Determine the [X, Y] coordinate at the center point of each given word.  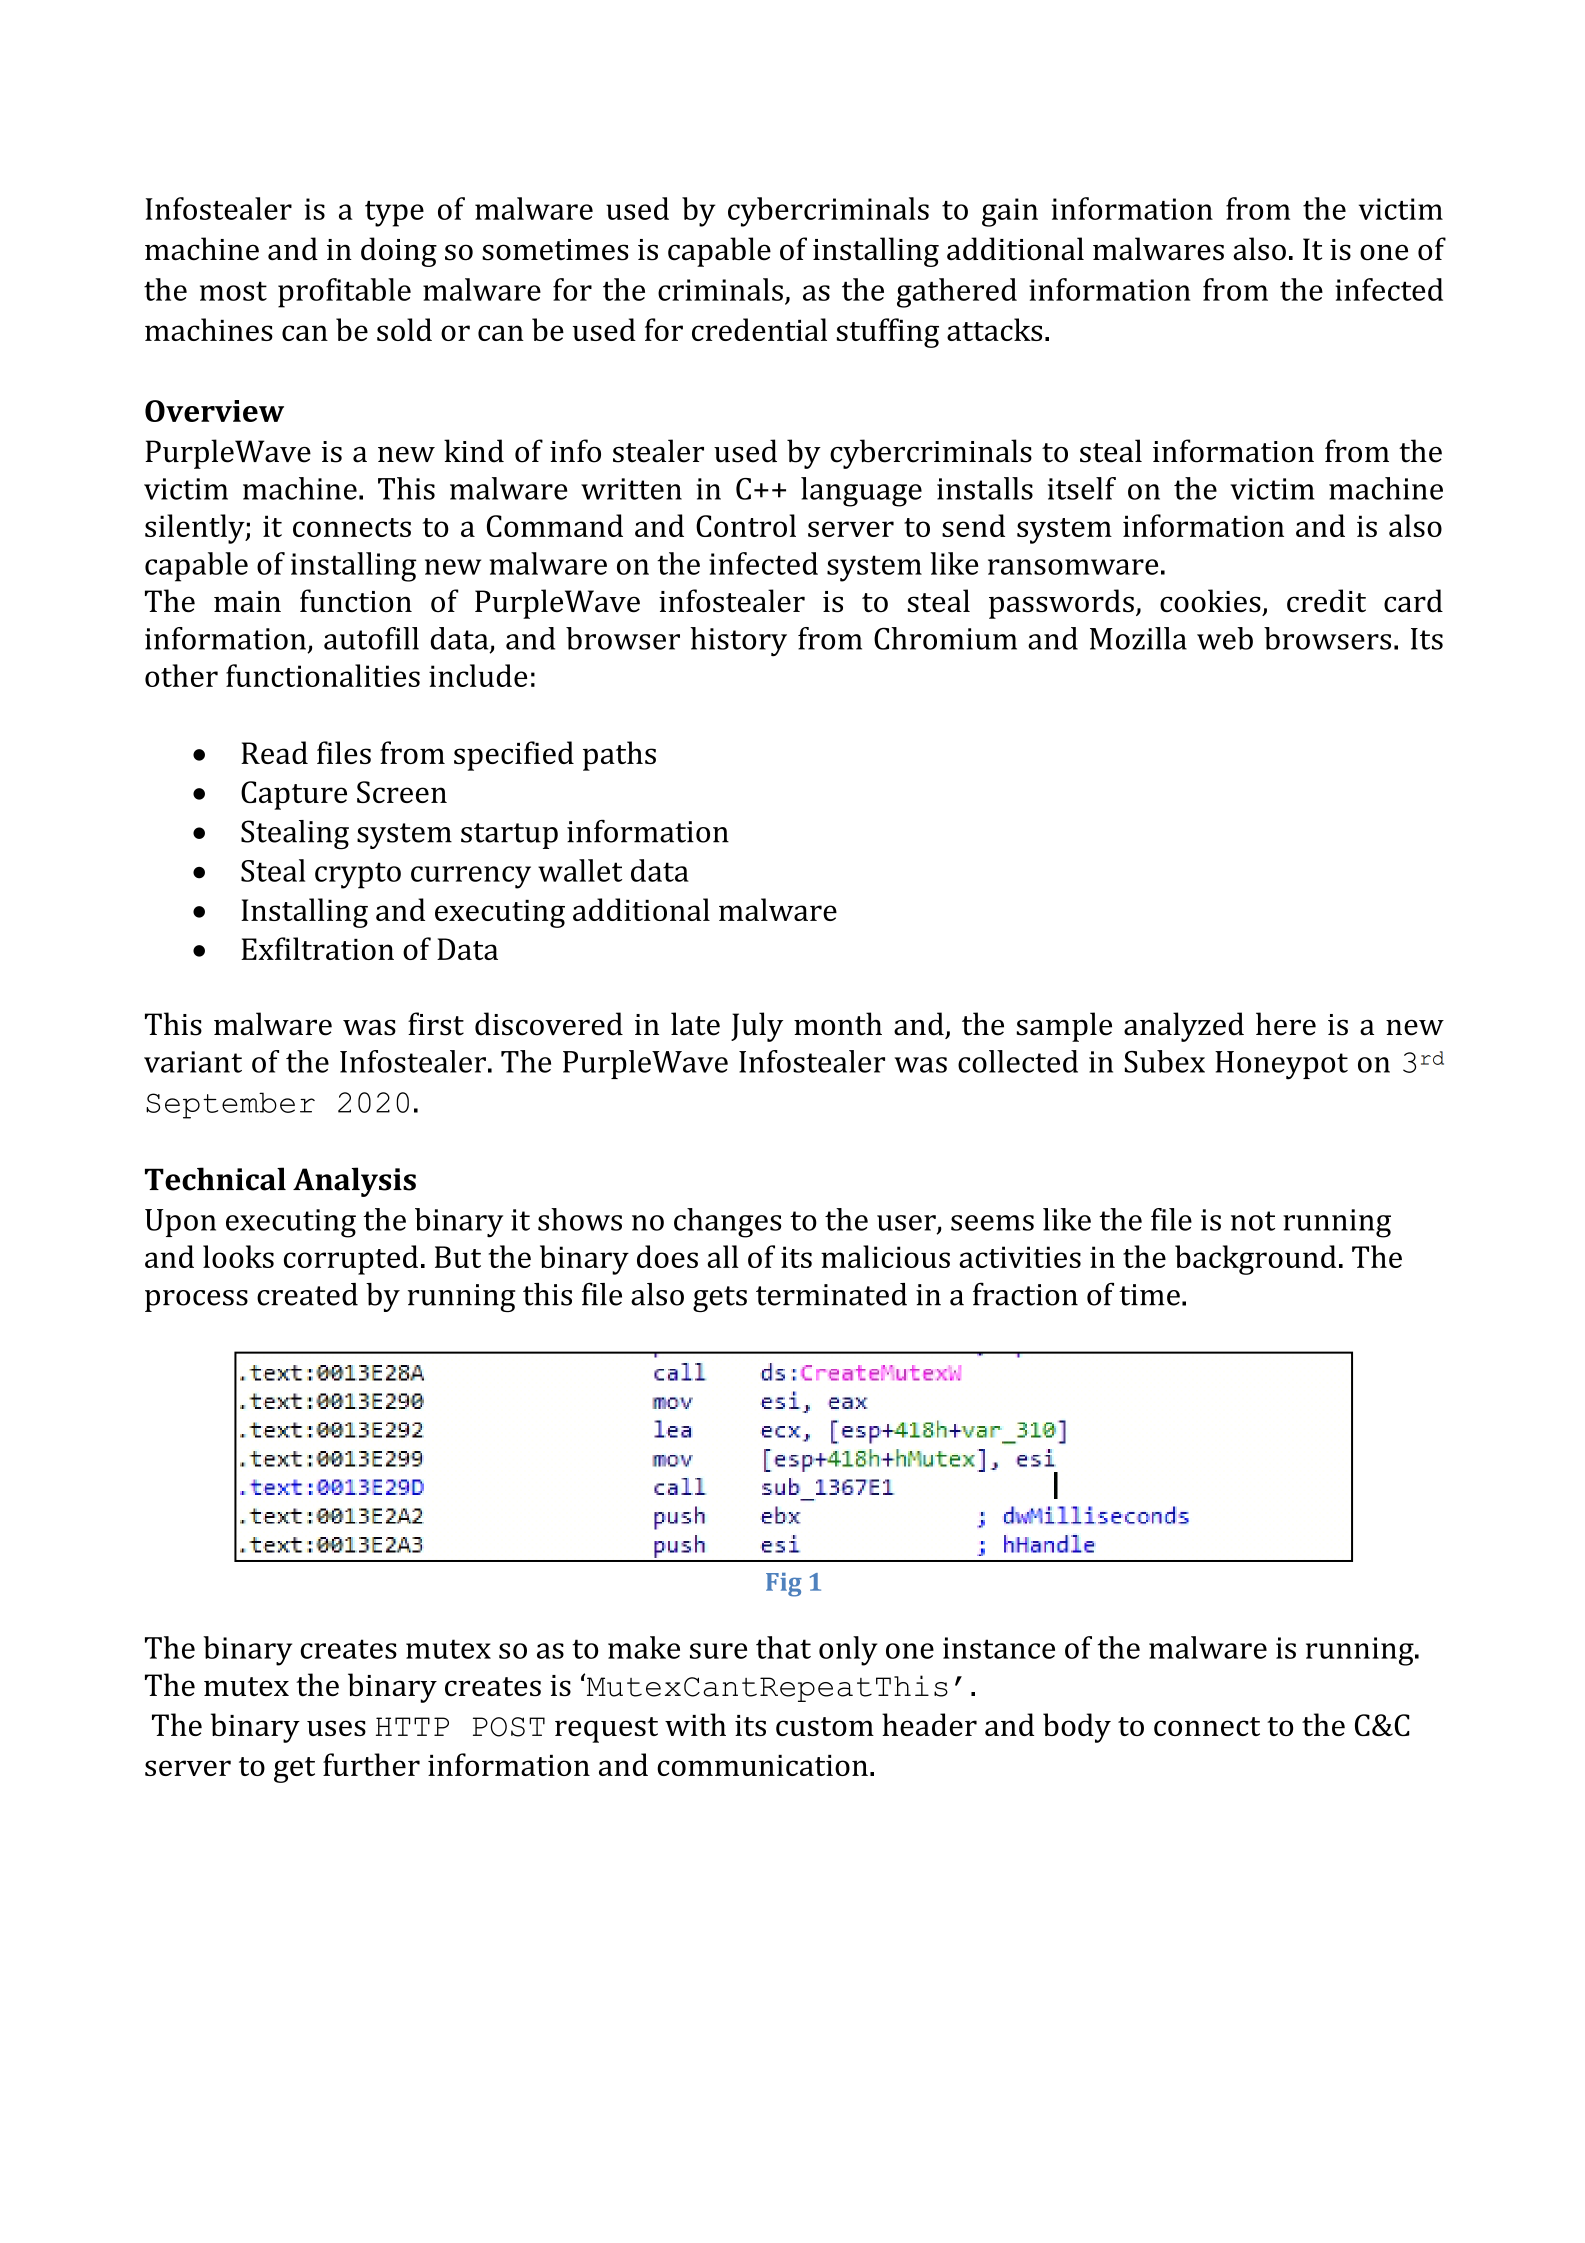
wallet [580, 870]
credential [759, 329]
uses [336, 1728]
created [307, 1294]
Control [746, 525]
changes [727, 1223]
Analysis [354, 1182]
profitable [344, 293]
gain [1010, 212]
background [1255, 1260]
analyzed [1184, 1027]
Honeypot [1281, 1065]
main [247, 601]
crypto [358, 875]
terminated [831, 1294]
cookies [1210, 601]
